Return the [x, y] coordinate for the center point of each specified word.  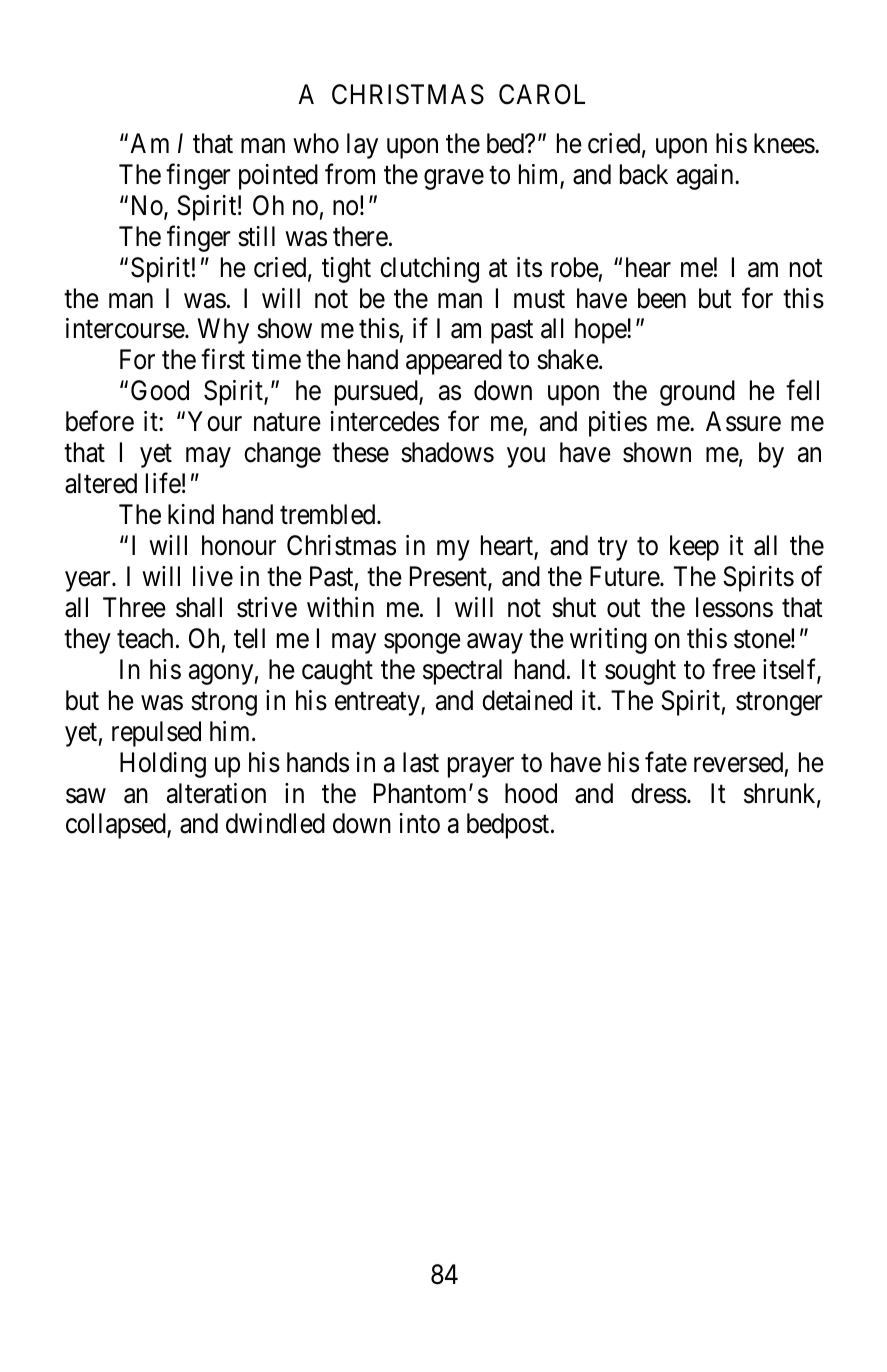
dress [659, 793]
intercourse [126, 328]
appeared [454, 362]
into [419, 823]
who [316, 143]
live [213, 576]
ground [697, 393]
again [706, 177]
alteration [216, 793]
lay [362, 146]
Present [449, 577]
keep [694, 548]
